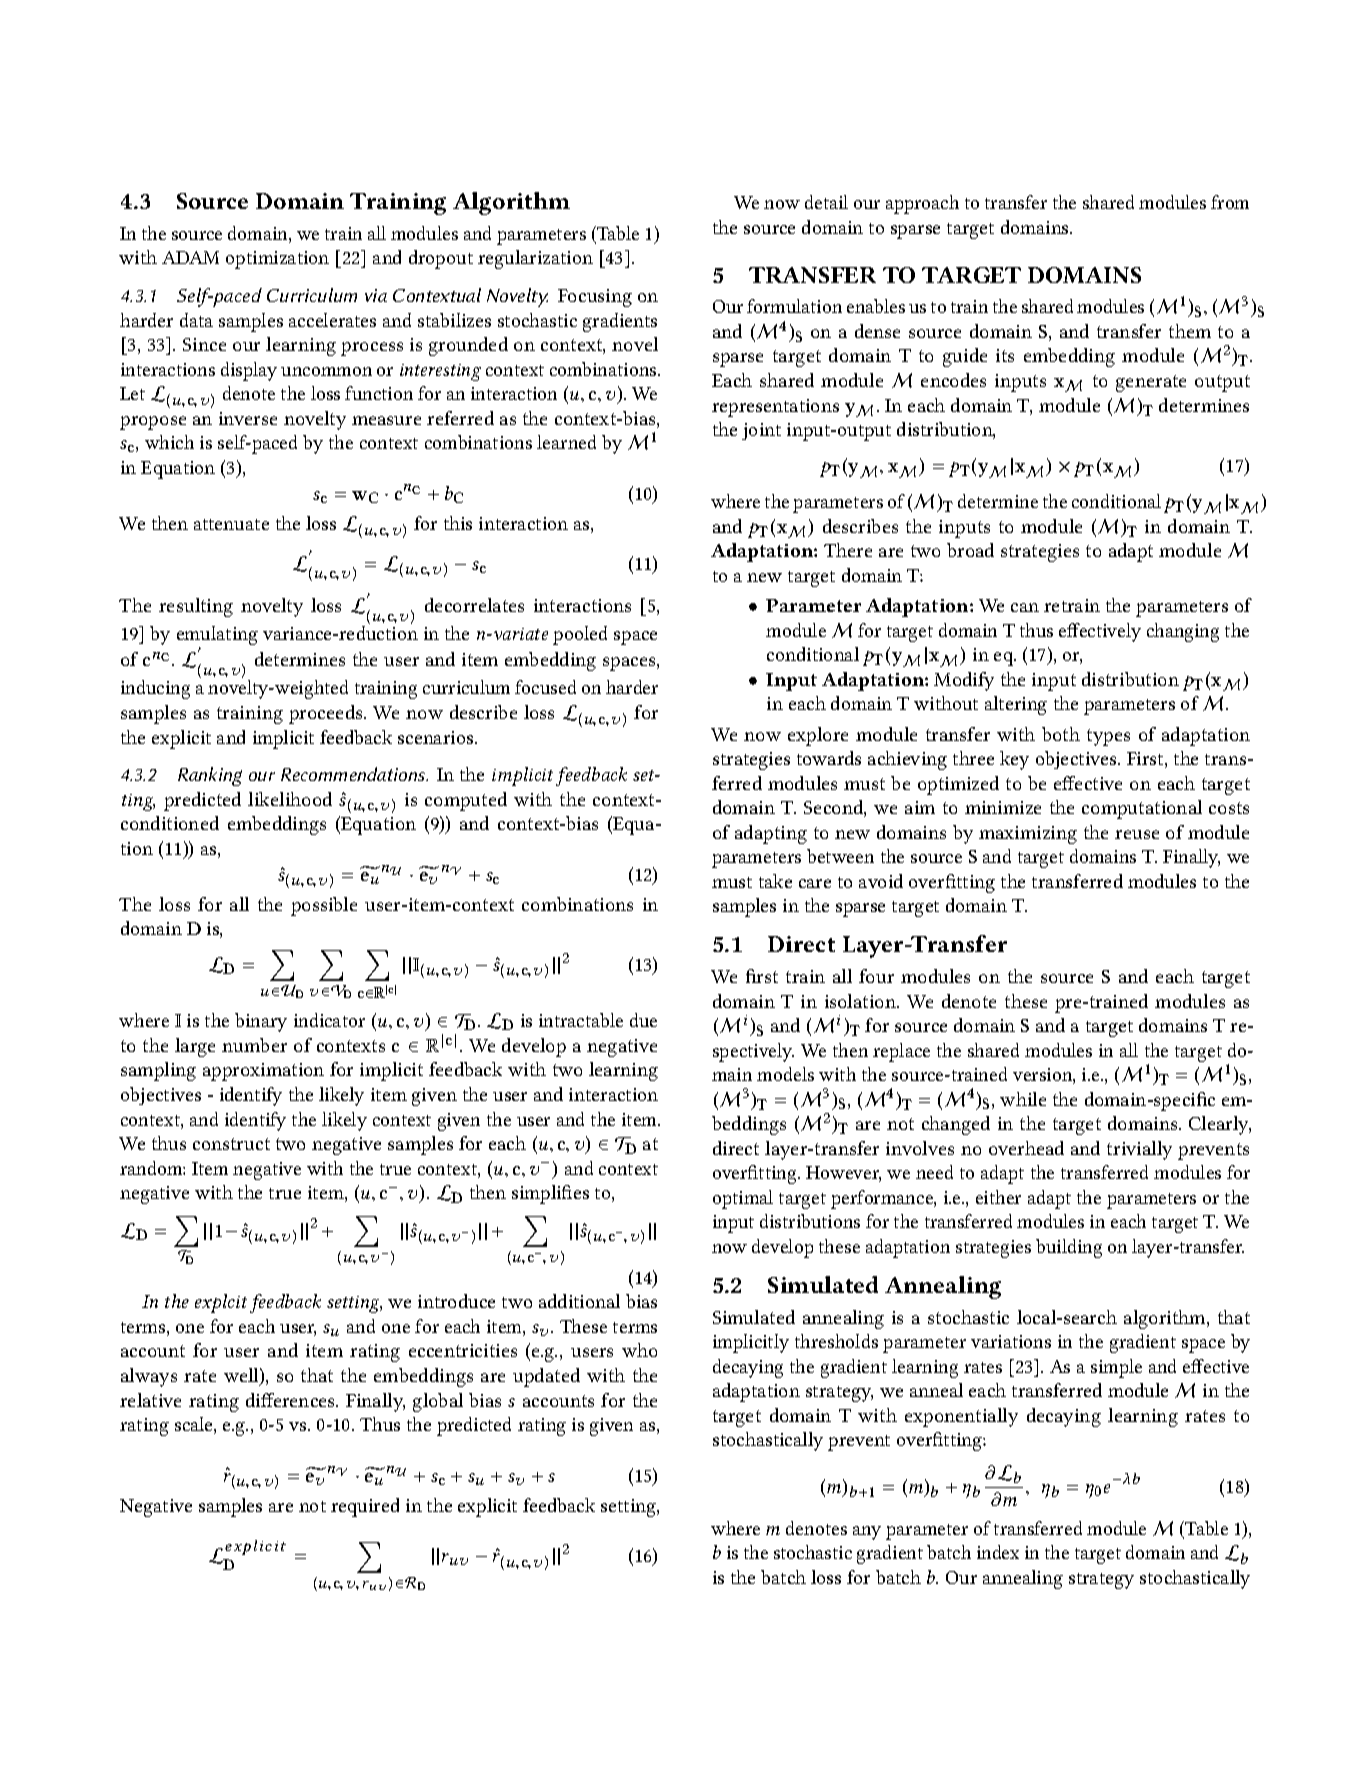 This screenshot has width=1371, height=1774. What do you see at coordinates (190, 257) in the screenshot?
I see `ADAM` at bounding box center [190, 257].
